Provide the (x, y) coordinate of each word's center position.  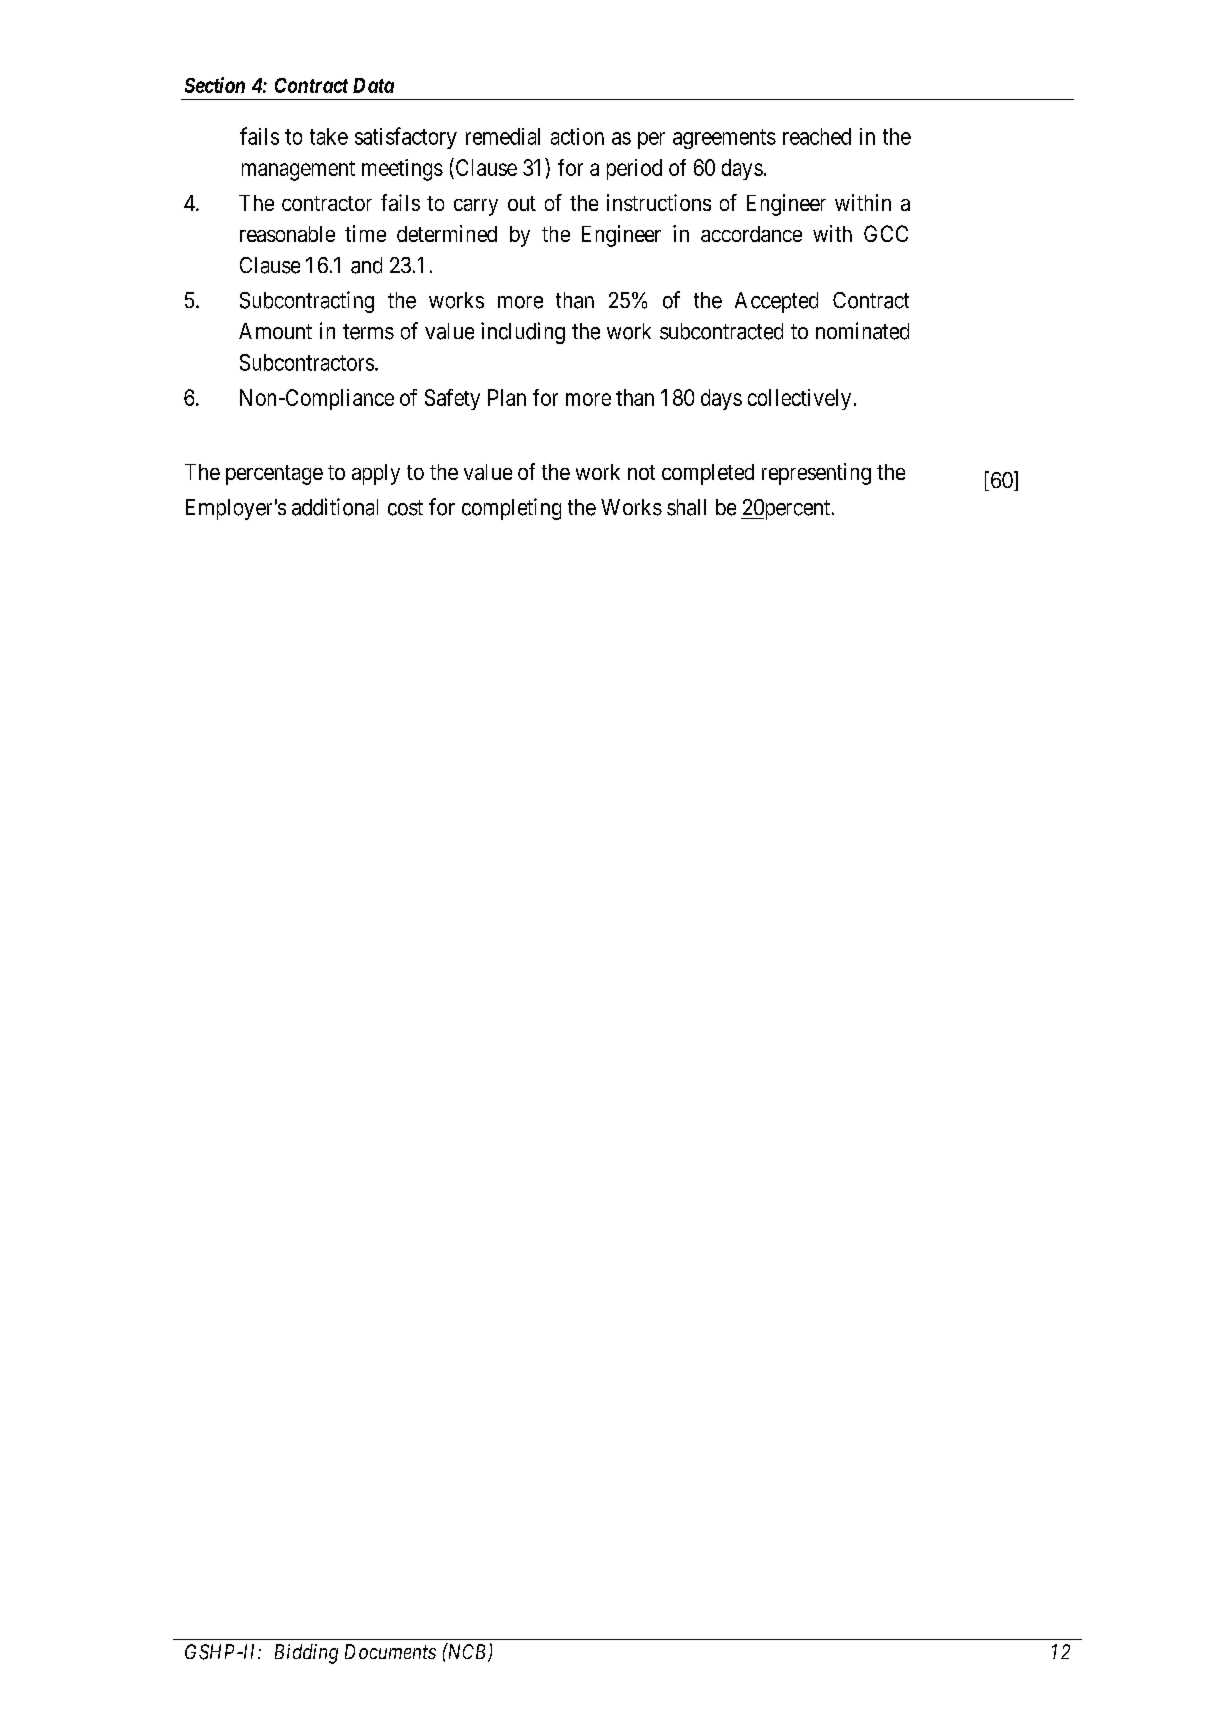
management (298, 171)
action (577, 136)
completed (708, 474)
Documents (390, 1651)
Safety (452, 399)
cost (405, 508)
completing (511, 509)
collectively (799, 399)
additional (335, 507)
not (641, 472)
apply (376, 474)
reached (817, 136)
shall (686, 507)
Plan (507, 397)
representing (816, 474)
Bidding (306, 1654)
